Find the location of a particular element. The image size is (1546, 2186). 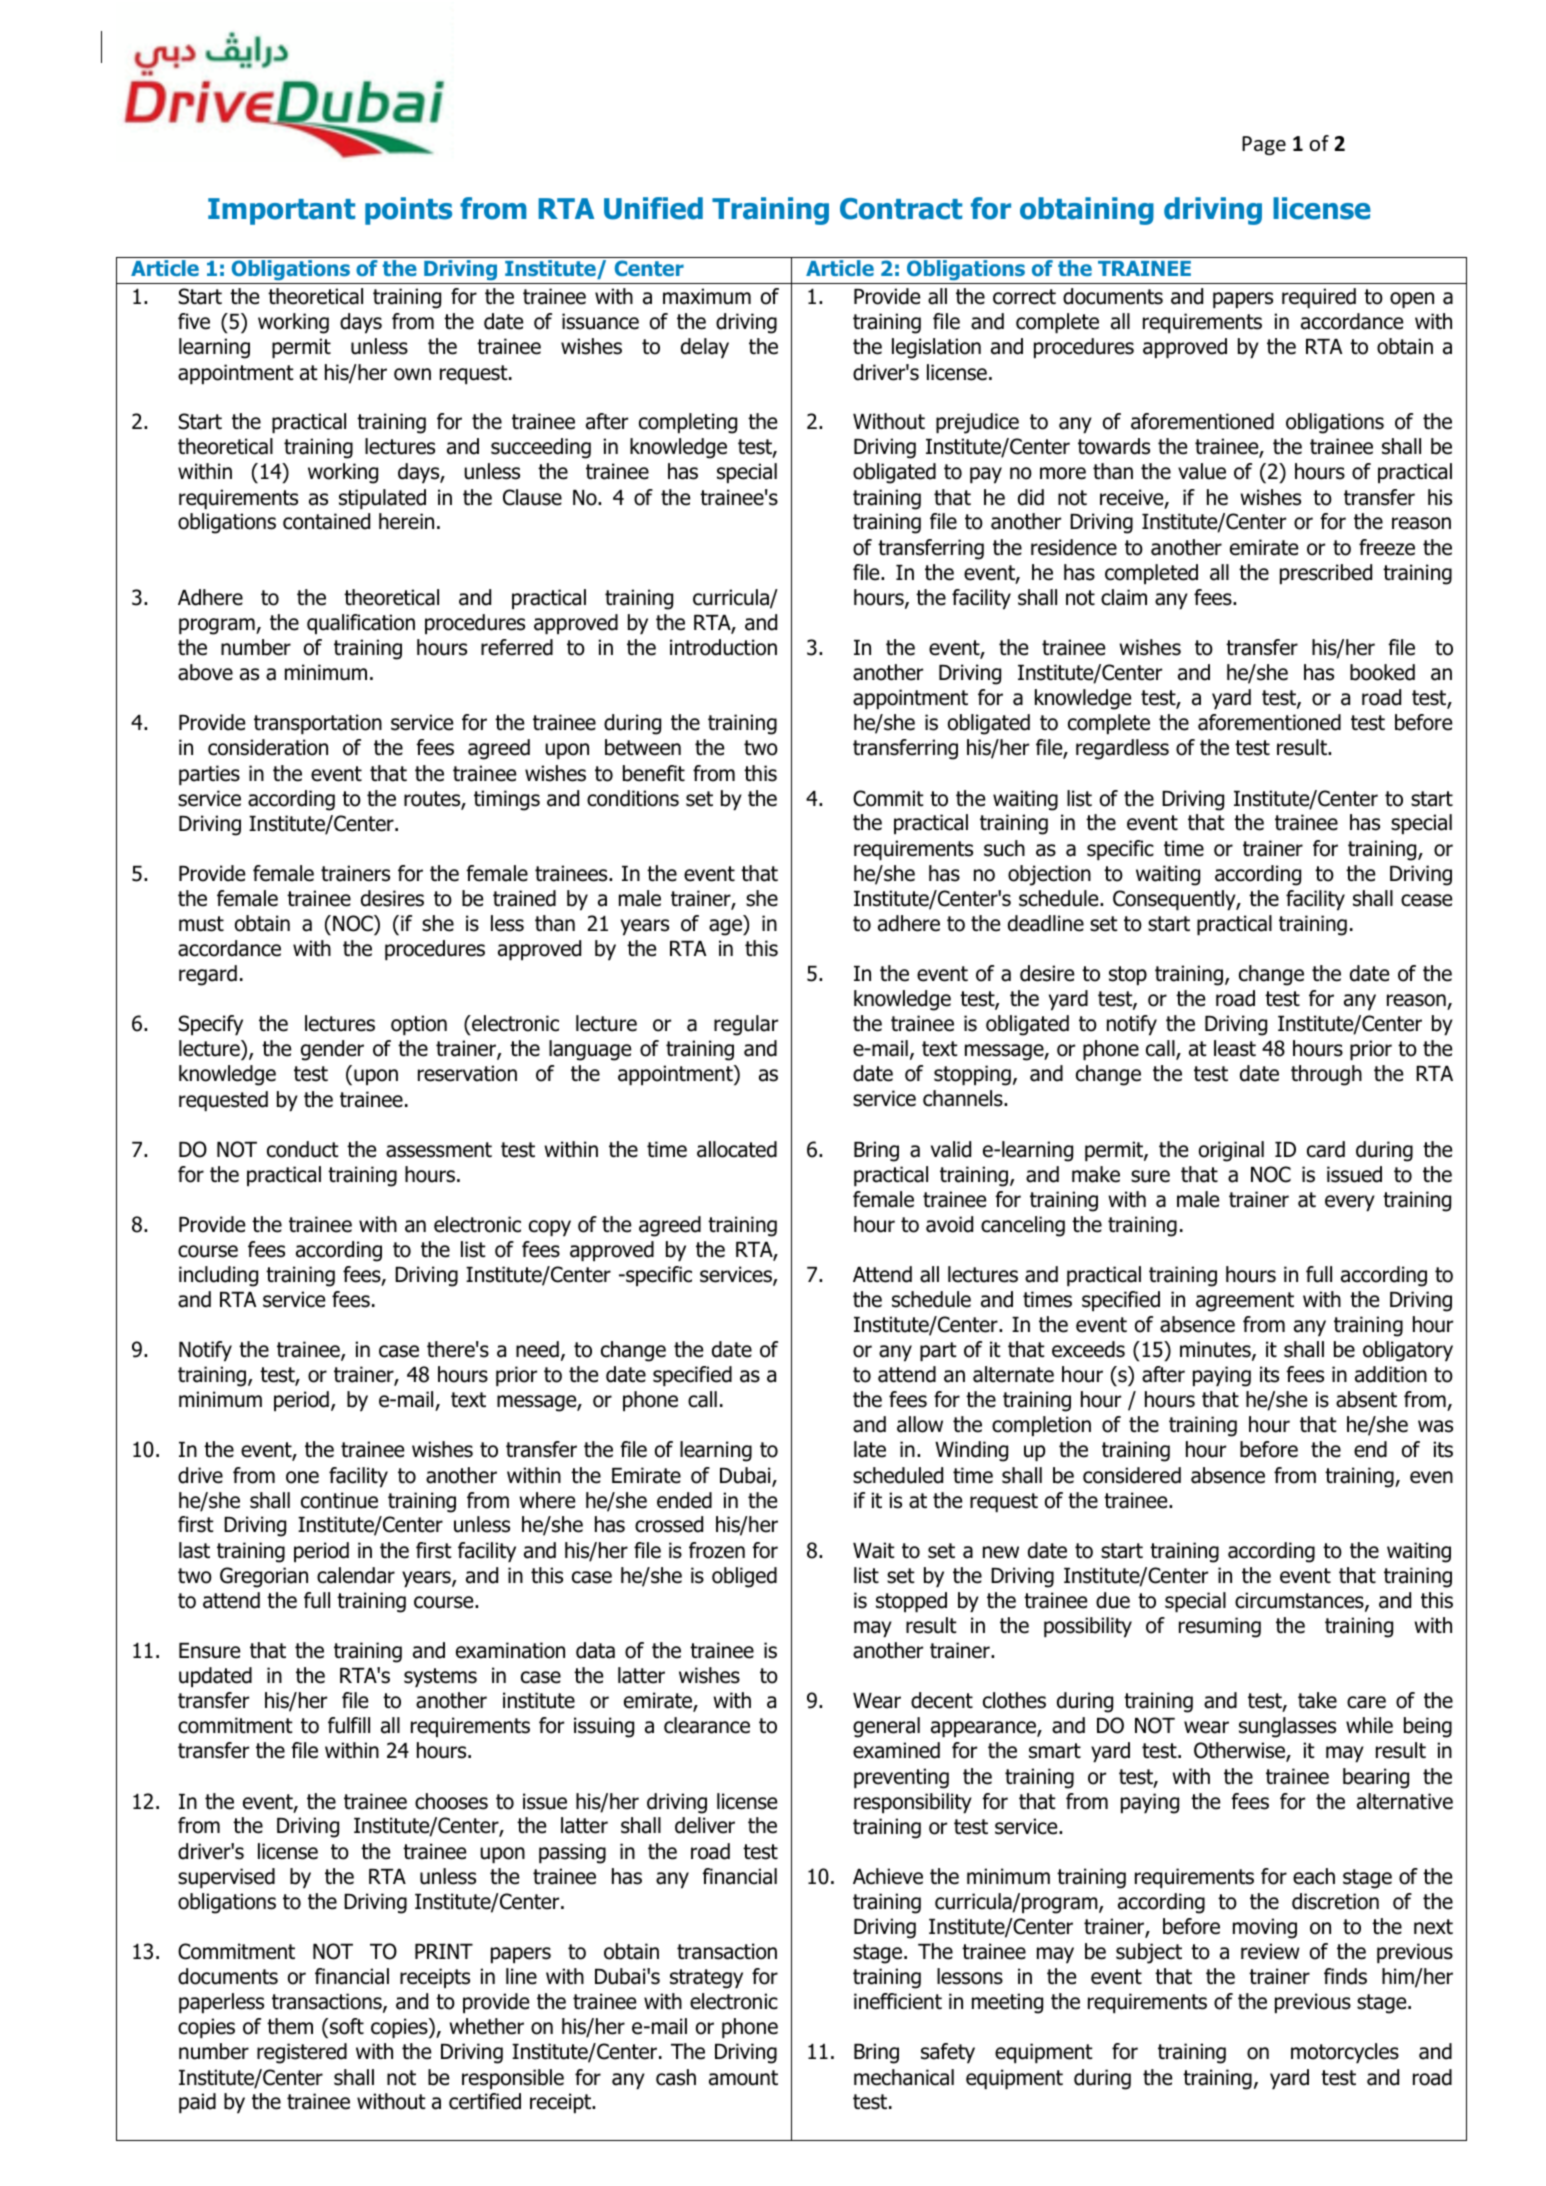

Important is located at coordinates (281, 211).
